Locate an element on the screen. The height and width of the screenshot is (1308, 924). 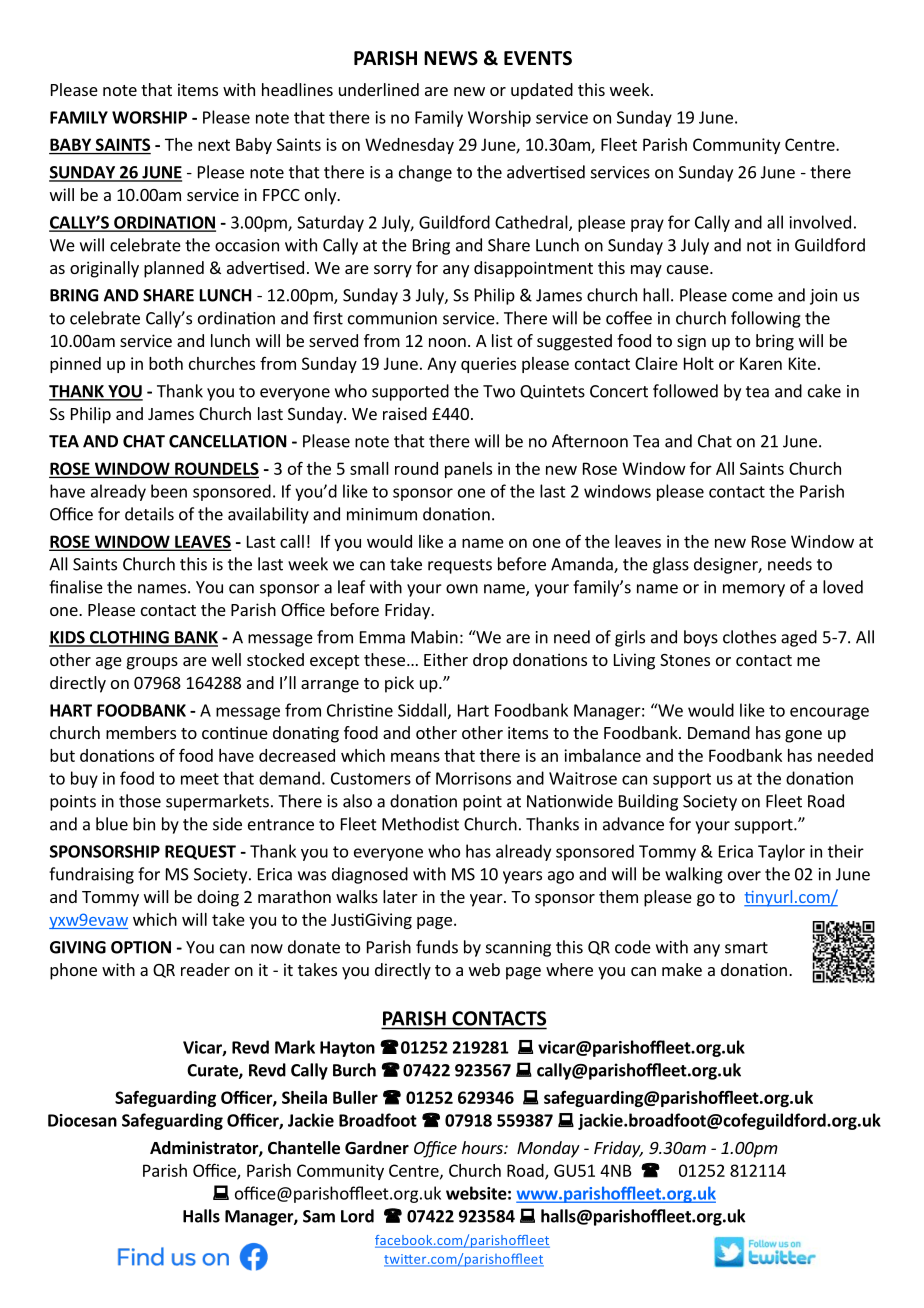
Karen is located at coordinates (761, 363).
